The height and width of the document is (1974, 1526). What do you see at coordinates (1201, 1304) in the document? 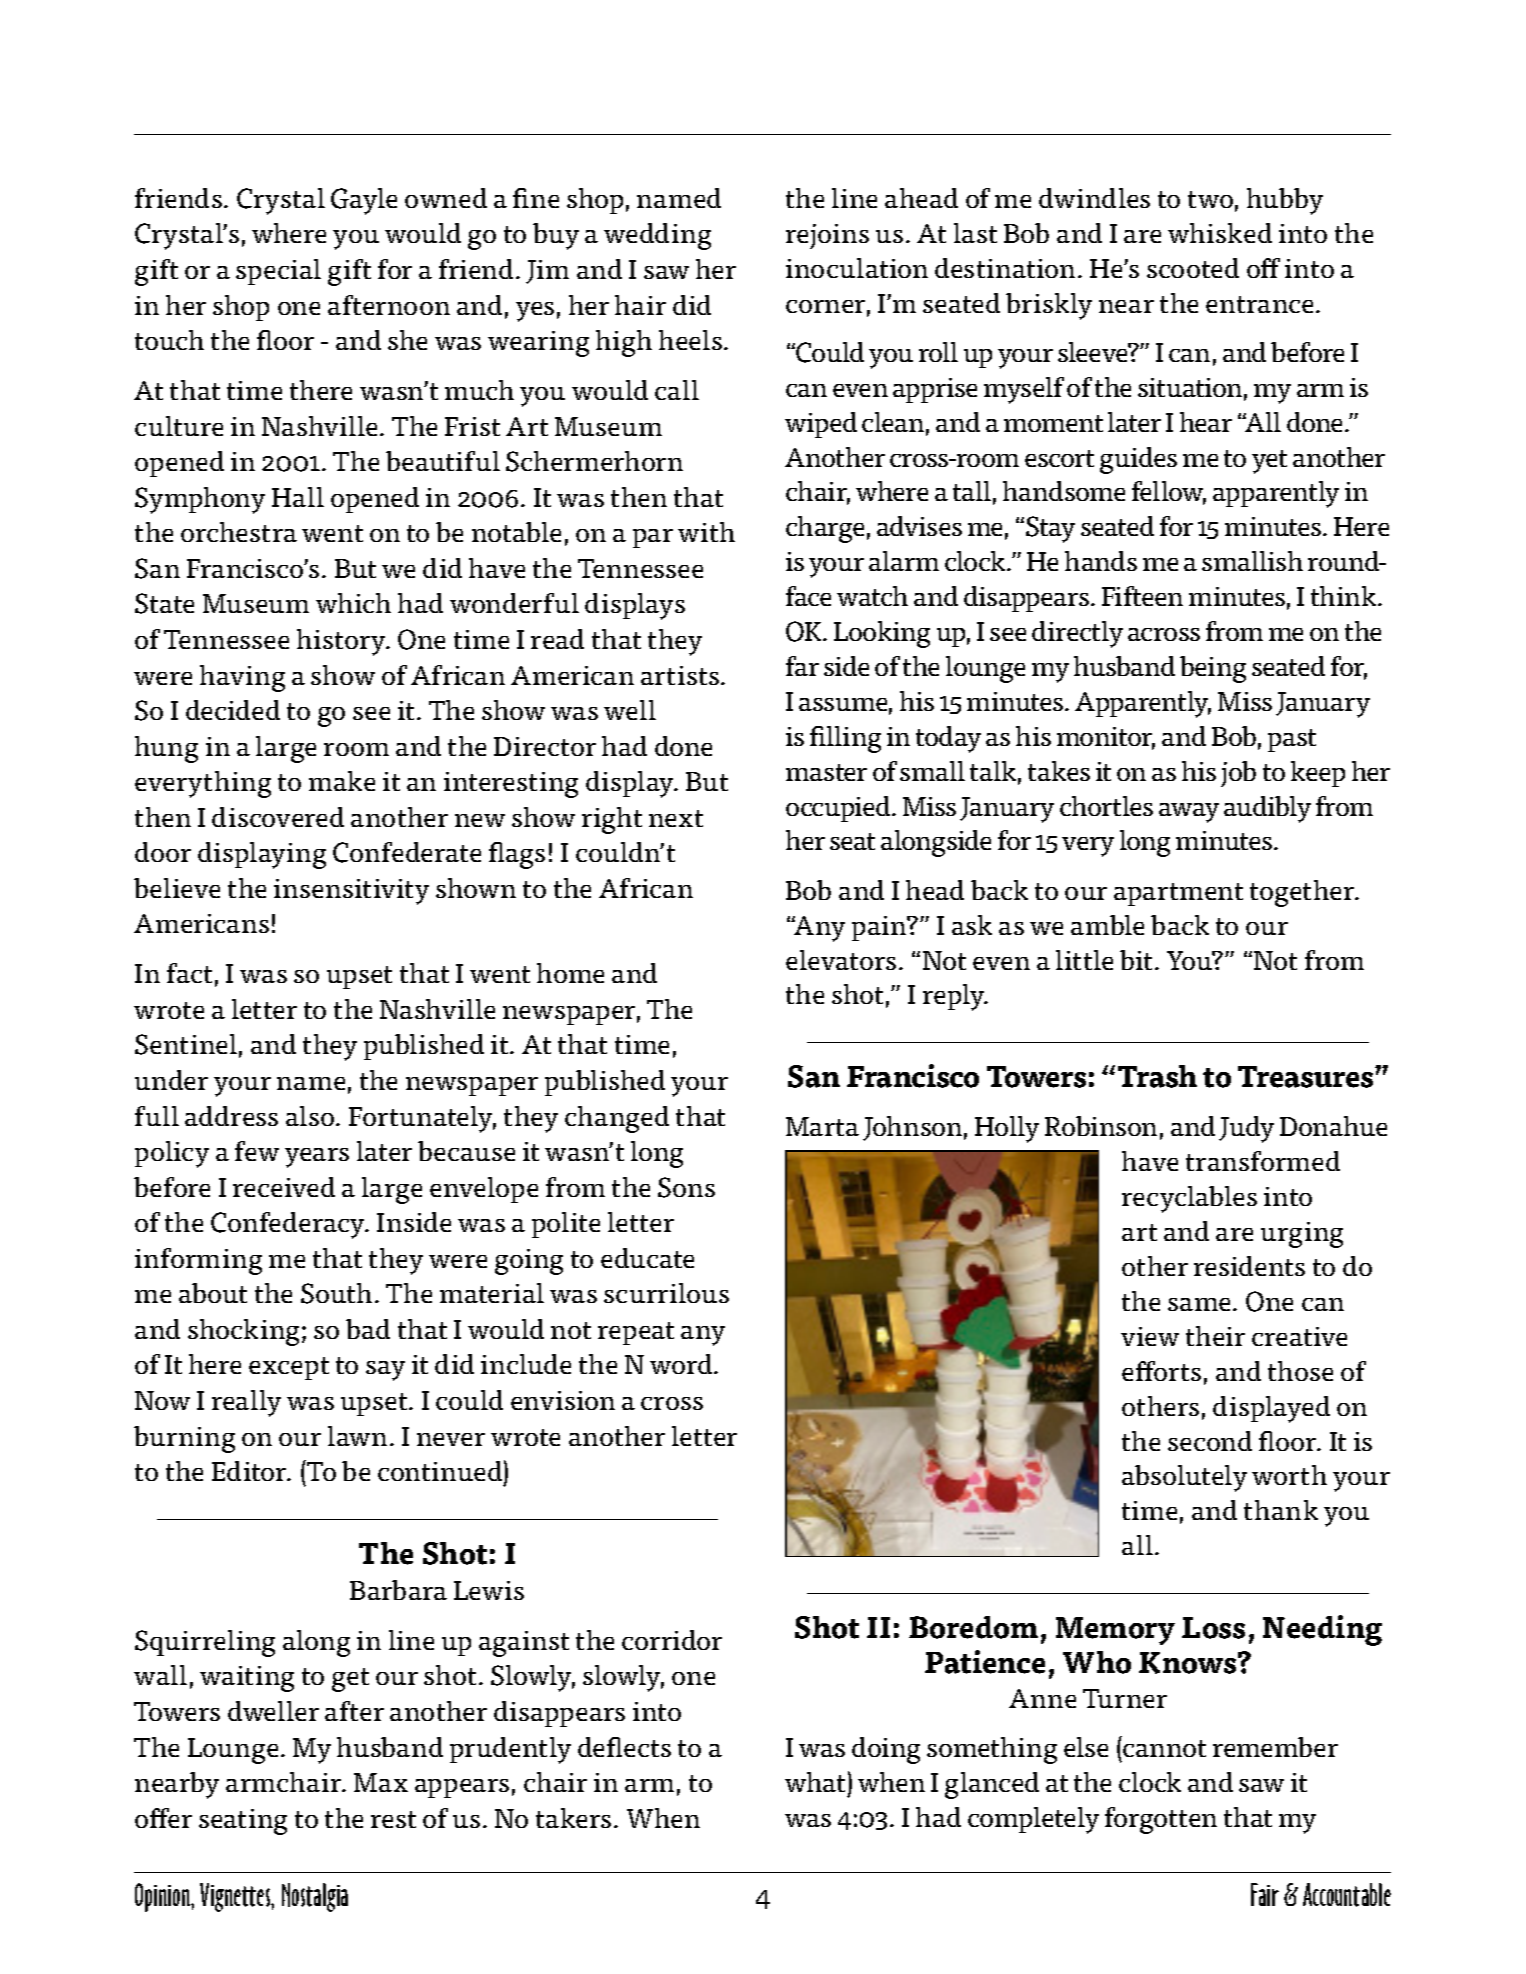
I see `same` at bounding box center [1201, 1304].
